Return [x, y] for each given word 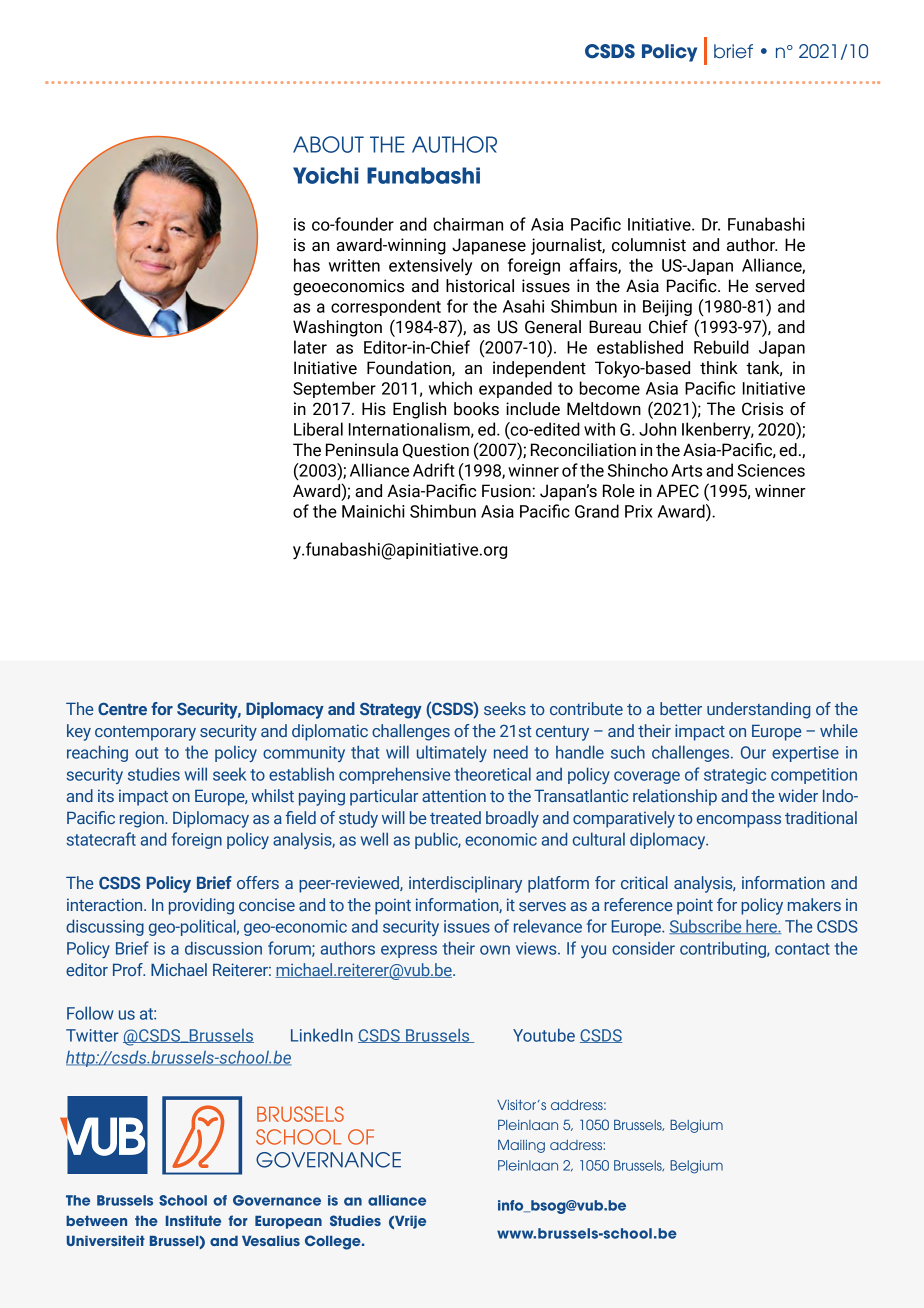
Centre [122, 709]
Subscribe [706, 926]
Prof [129, 969]
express [409, 951]
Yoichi [325, 175]
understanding [758, 710]
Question [436, 450]
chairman [468, 224]
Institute [193, 1221]
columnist [649, 245]
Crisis [762, 409]
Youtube [544, 1035]
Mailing [521, 1146]
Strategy [391, 711]
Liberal [318, 429]
